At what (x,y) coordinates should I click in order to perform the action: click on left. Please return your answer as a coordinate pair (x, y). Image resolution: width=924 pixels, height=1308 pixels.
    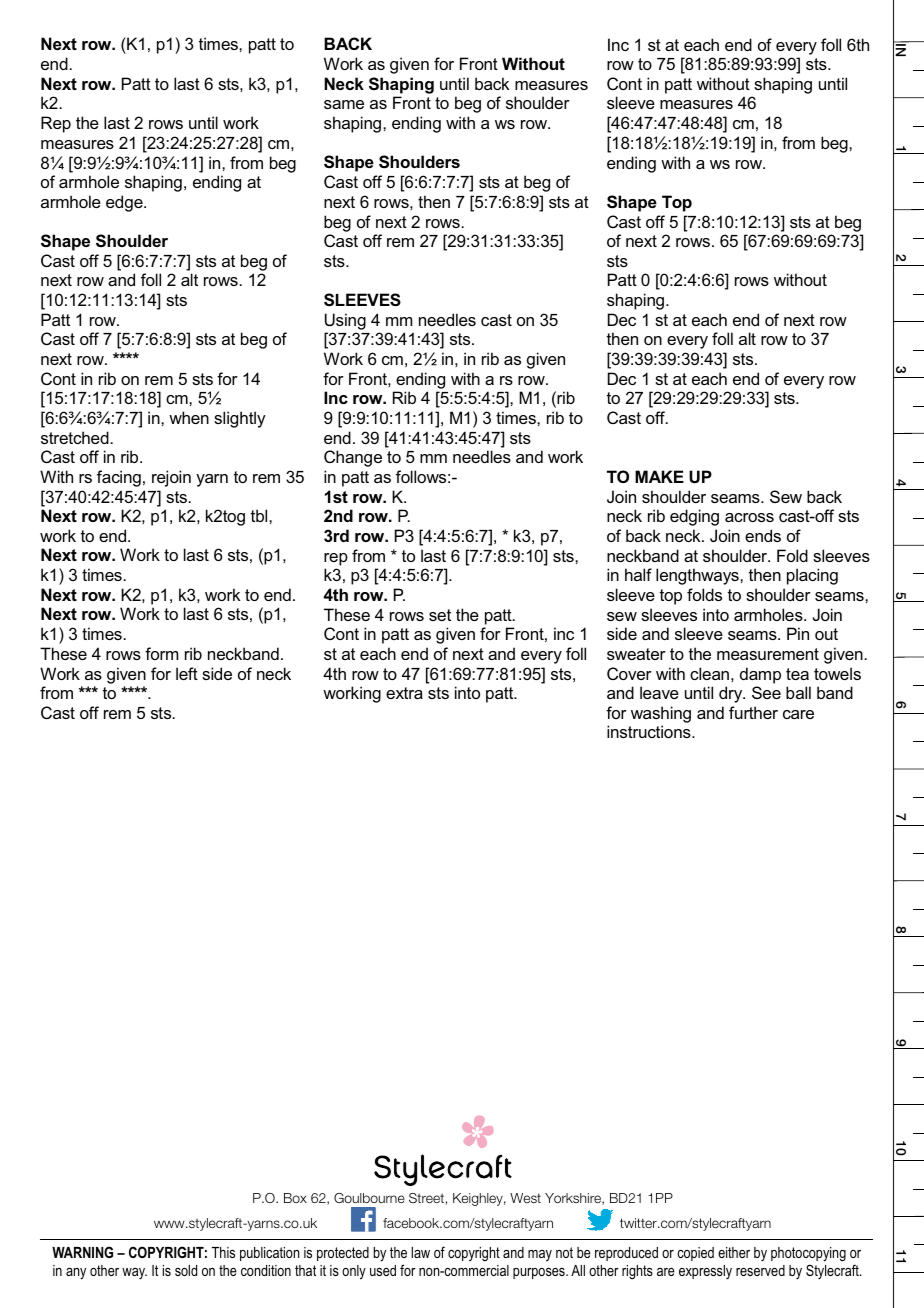
    Looking at the image, I should click on (187, 673).
